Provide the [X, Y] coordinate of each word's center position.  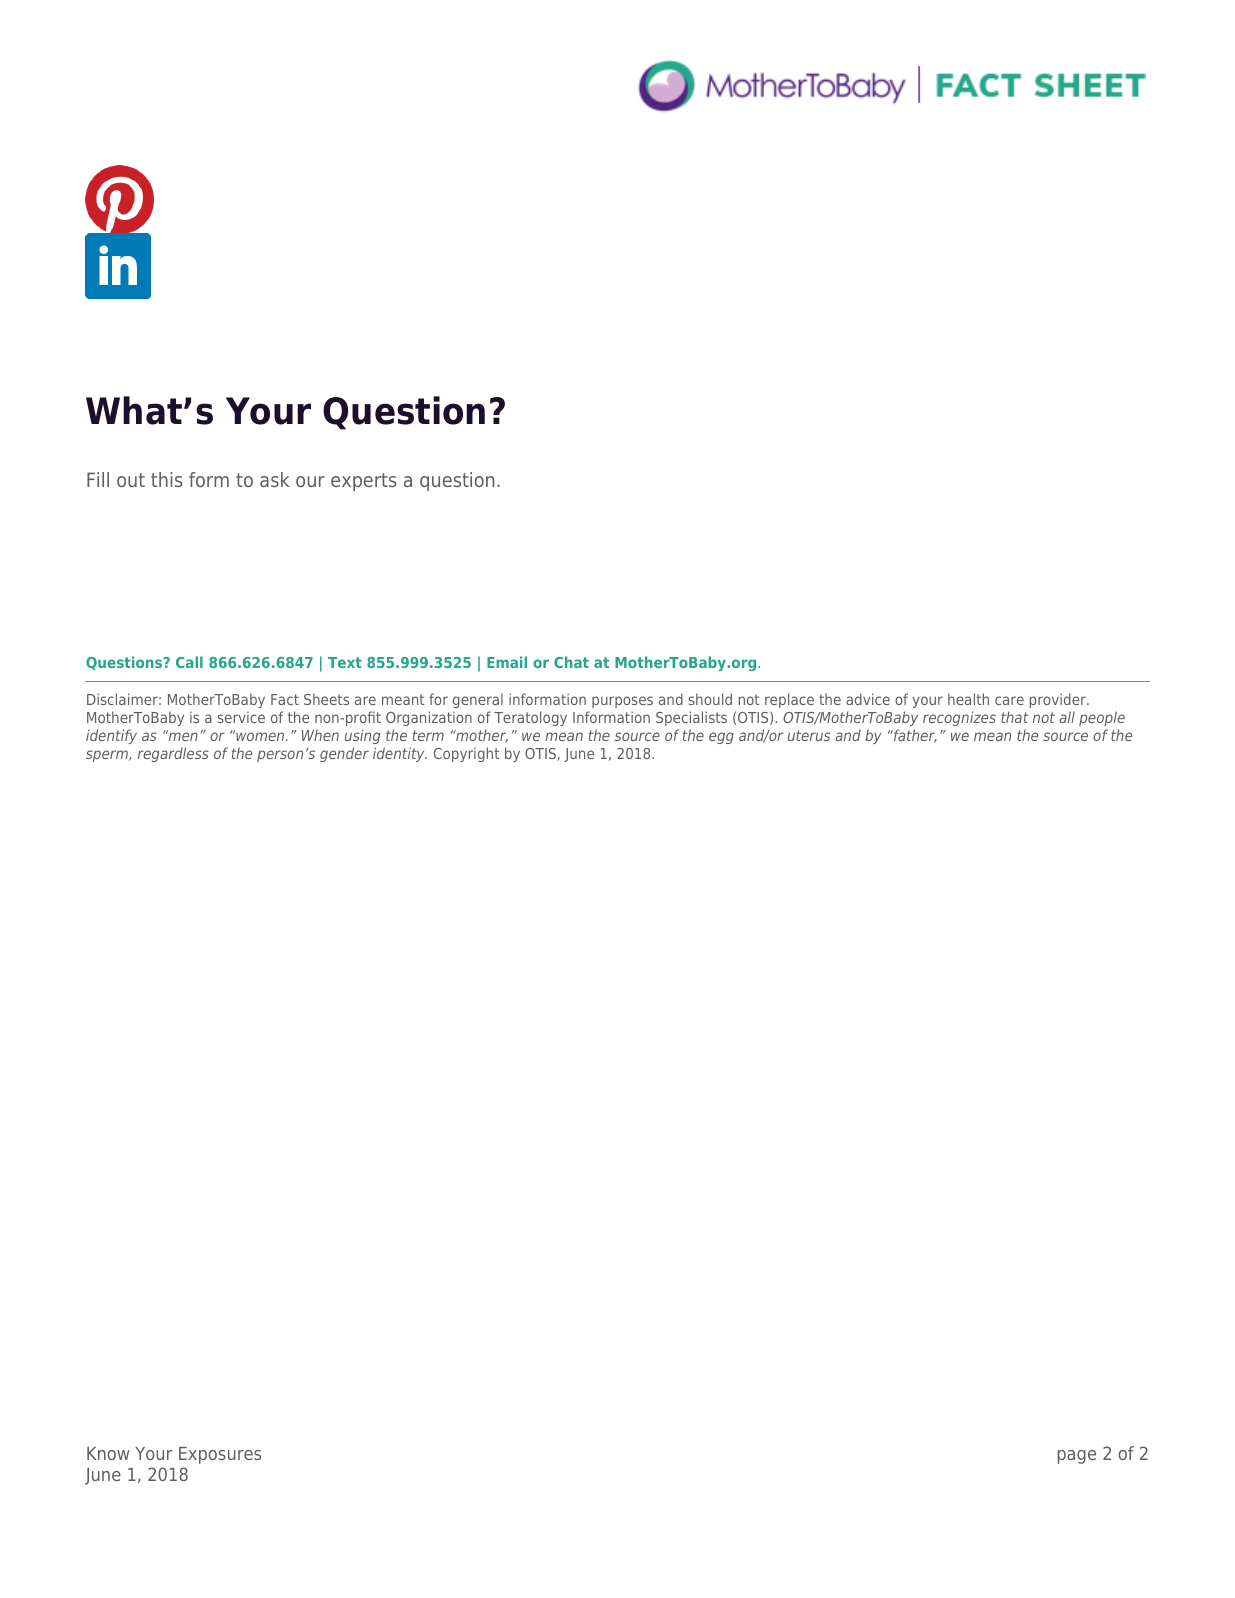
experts [364, 482]
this [167, 479]
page [1077, 1457]
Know [108, 1453]
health [968, 699]
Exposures [220, 1455]
